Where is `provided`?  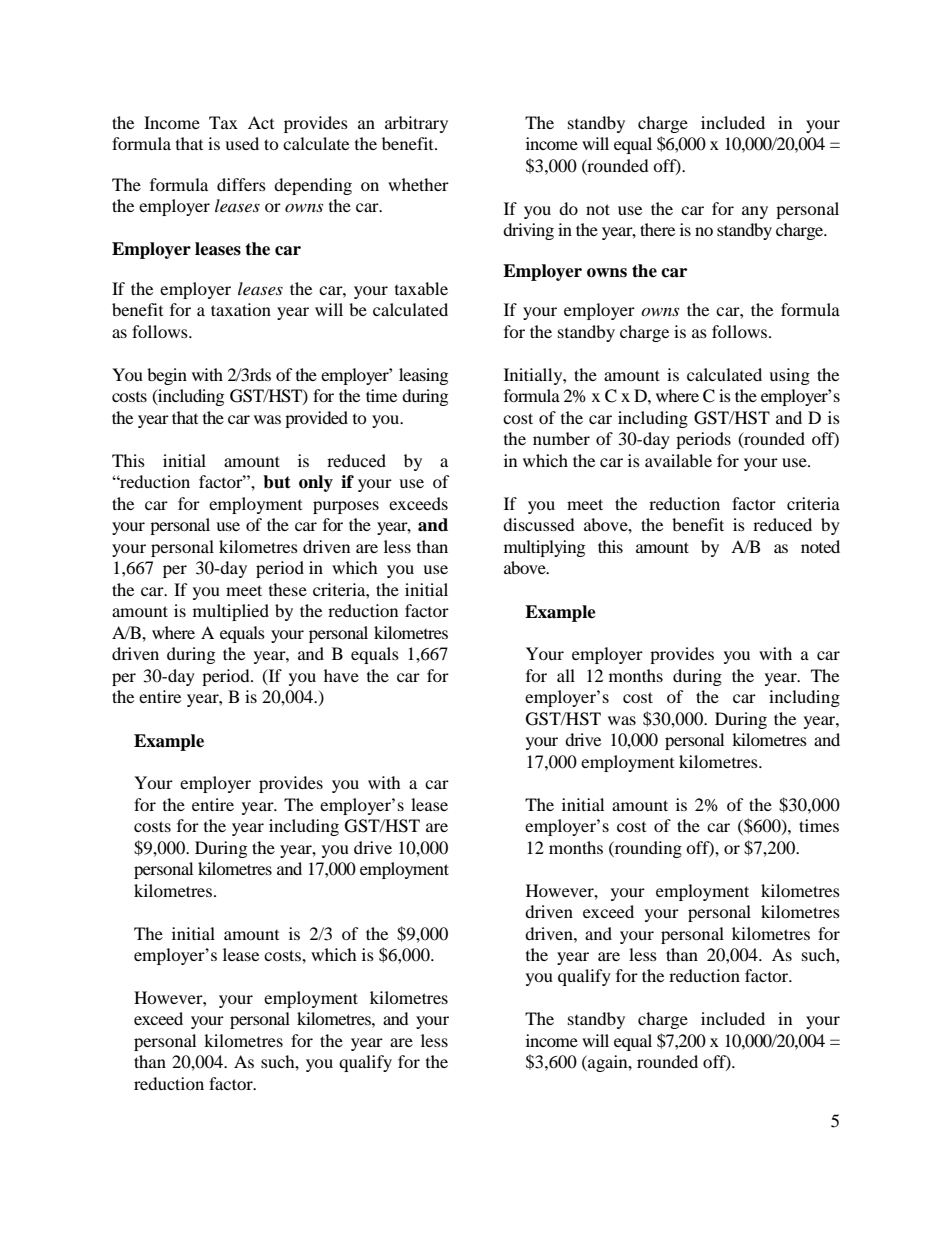
provided is located at coordinates (316, 419).
